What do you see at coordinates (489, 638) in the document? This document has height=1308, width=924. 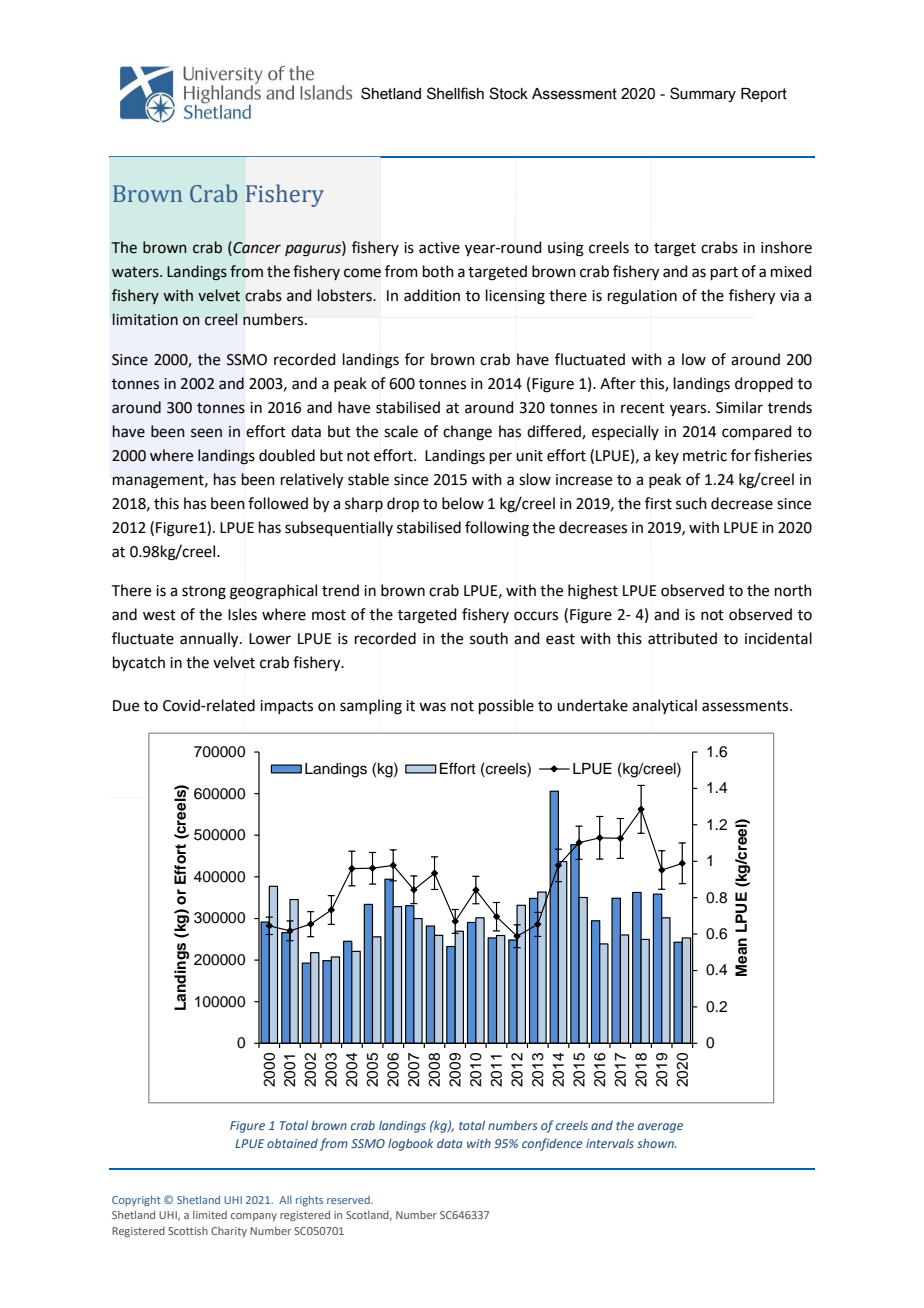 I see `south` at bounding box center [489, 638].
